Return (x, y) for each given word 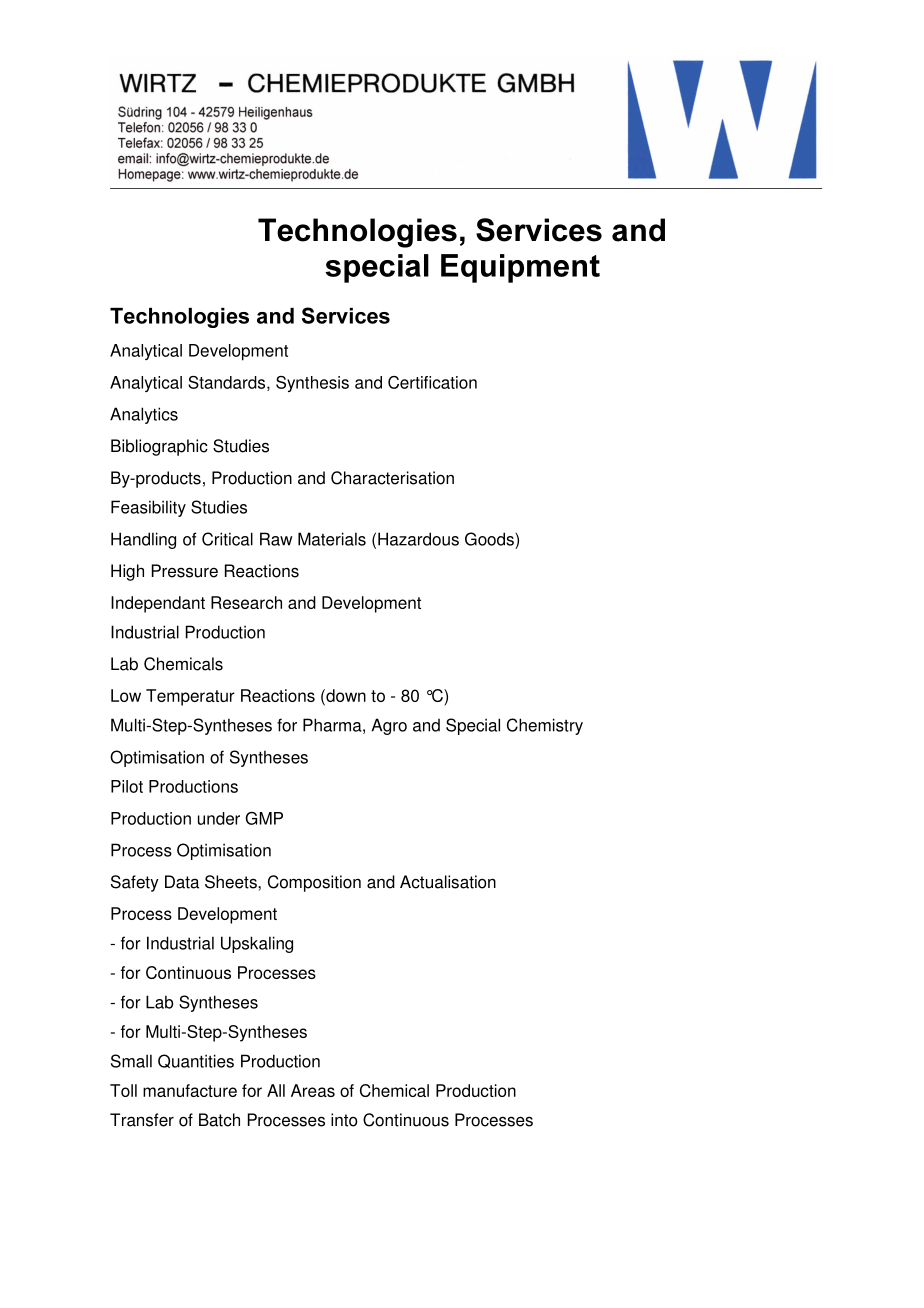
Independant (158, 604)
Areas (313, 1090)
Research (246, 602)
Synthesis (312, 384)
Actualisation (448, 882)
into (344, 1120)
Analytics (144, 415)
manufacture (190, 1090)
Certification (432, 382)
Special (473, 726)
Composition (314, 883)
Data (182, 882)
